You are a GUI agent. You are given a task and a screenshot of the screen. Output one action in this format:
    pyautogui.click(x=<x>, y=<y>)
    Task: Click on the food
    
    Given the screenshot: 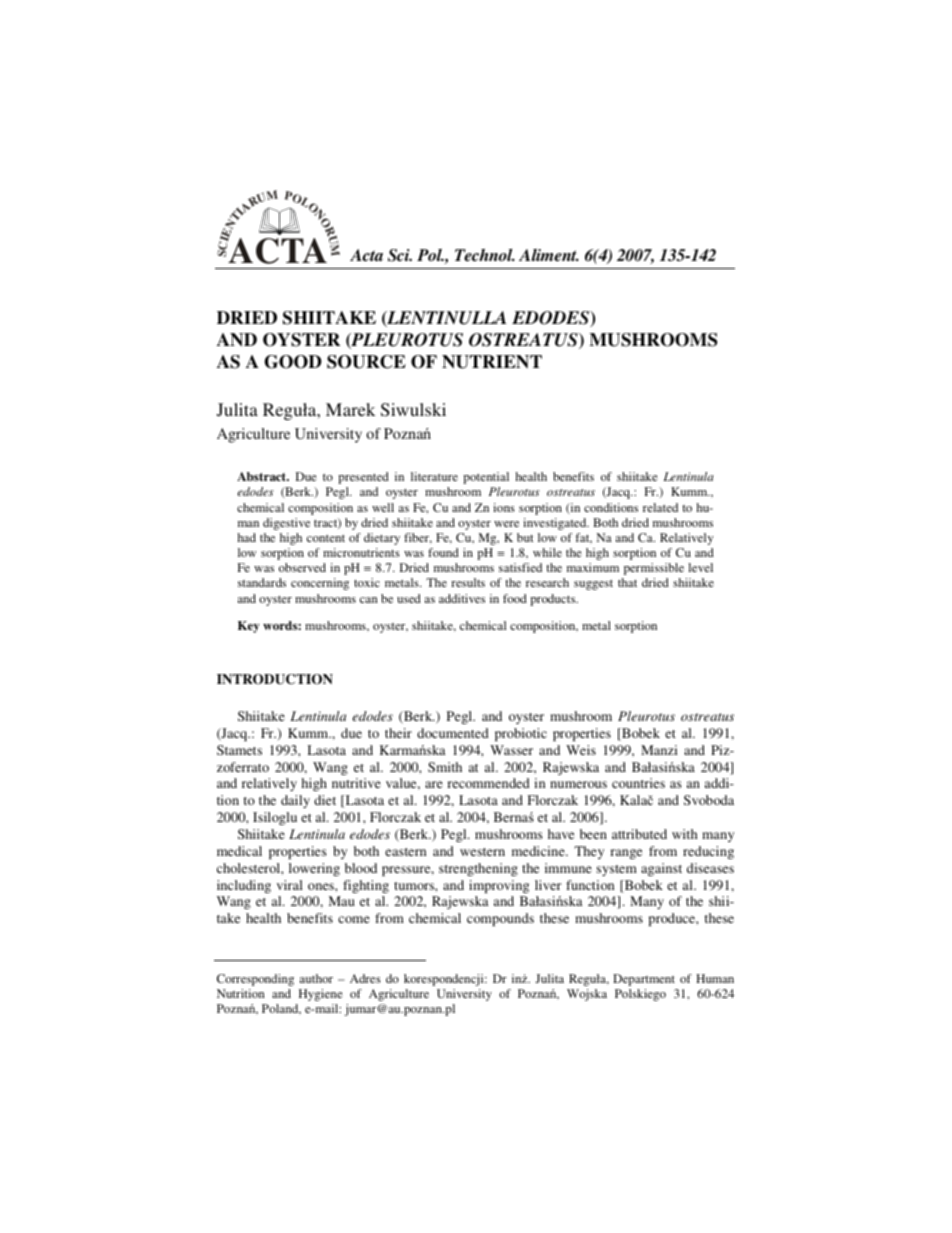 What is the action you would take?
    pyautogui.click(x=515, y=598)
